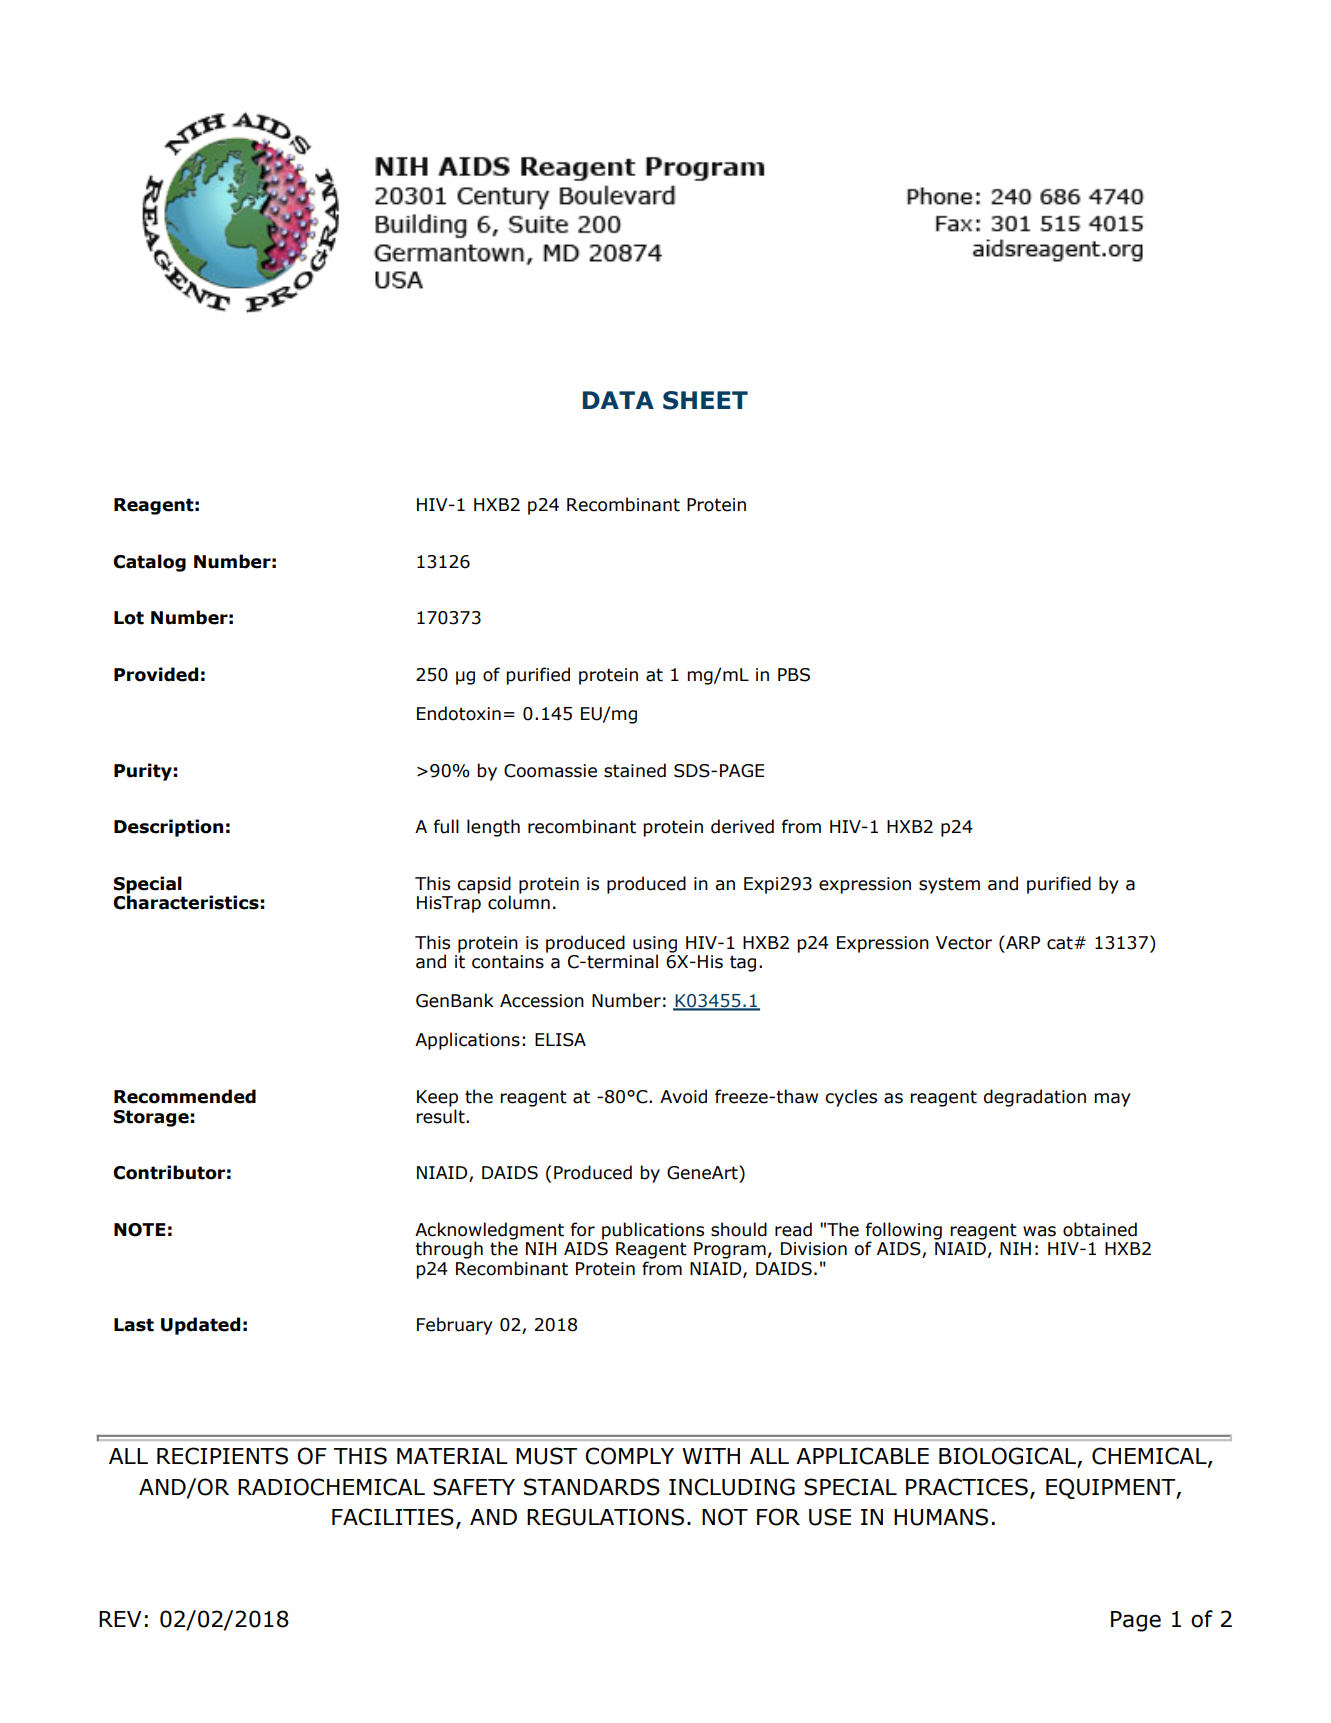 The width and height of the screenshot is (1331, 1723). Describe the element at coordinates (149, 563) in the screenshot. I see `Catalog` at that location.
